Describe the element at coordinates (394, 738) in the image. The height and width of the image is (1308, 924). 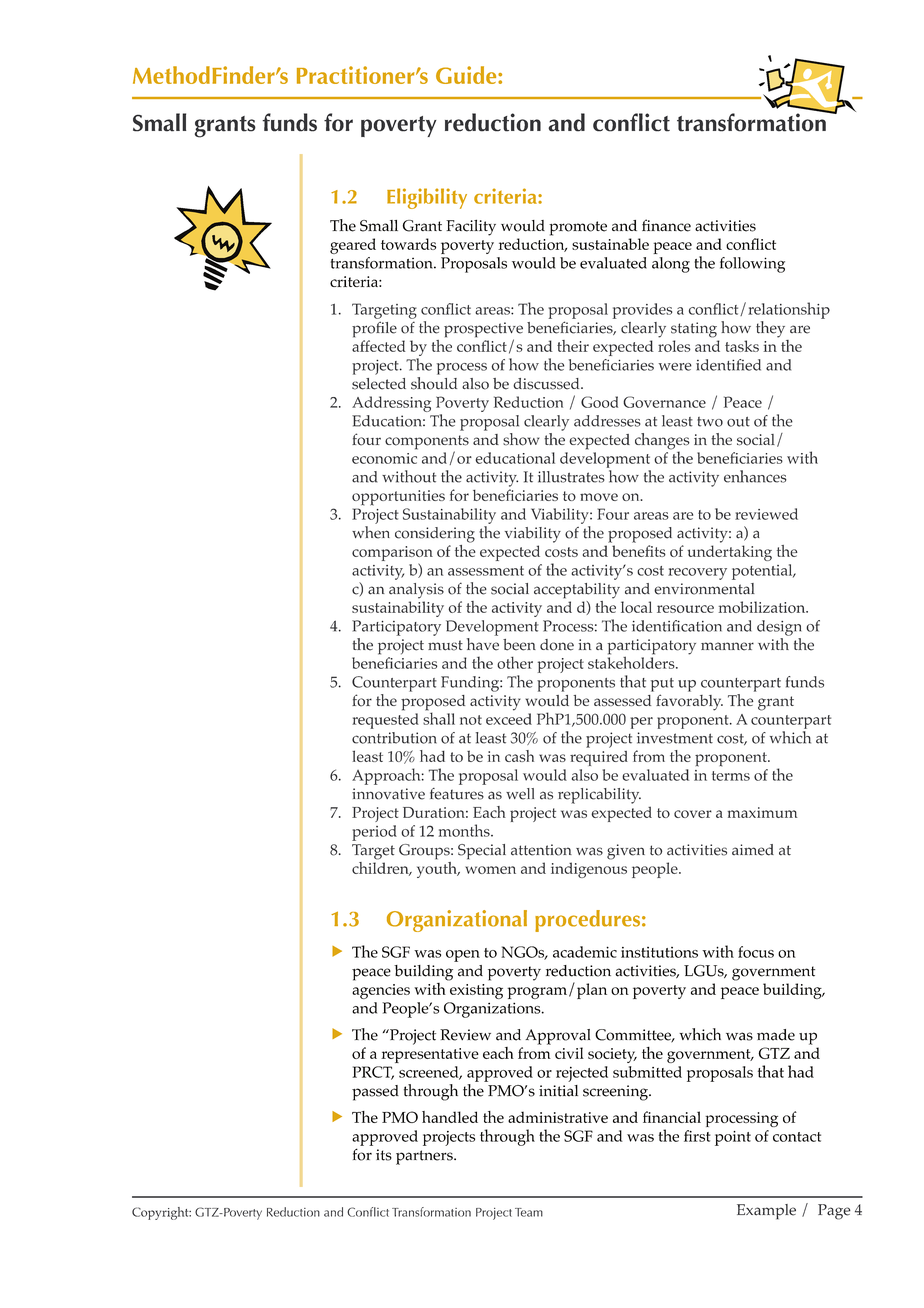
I see `contribution` at that location.
